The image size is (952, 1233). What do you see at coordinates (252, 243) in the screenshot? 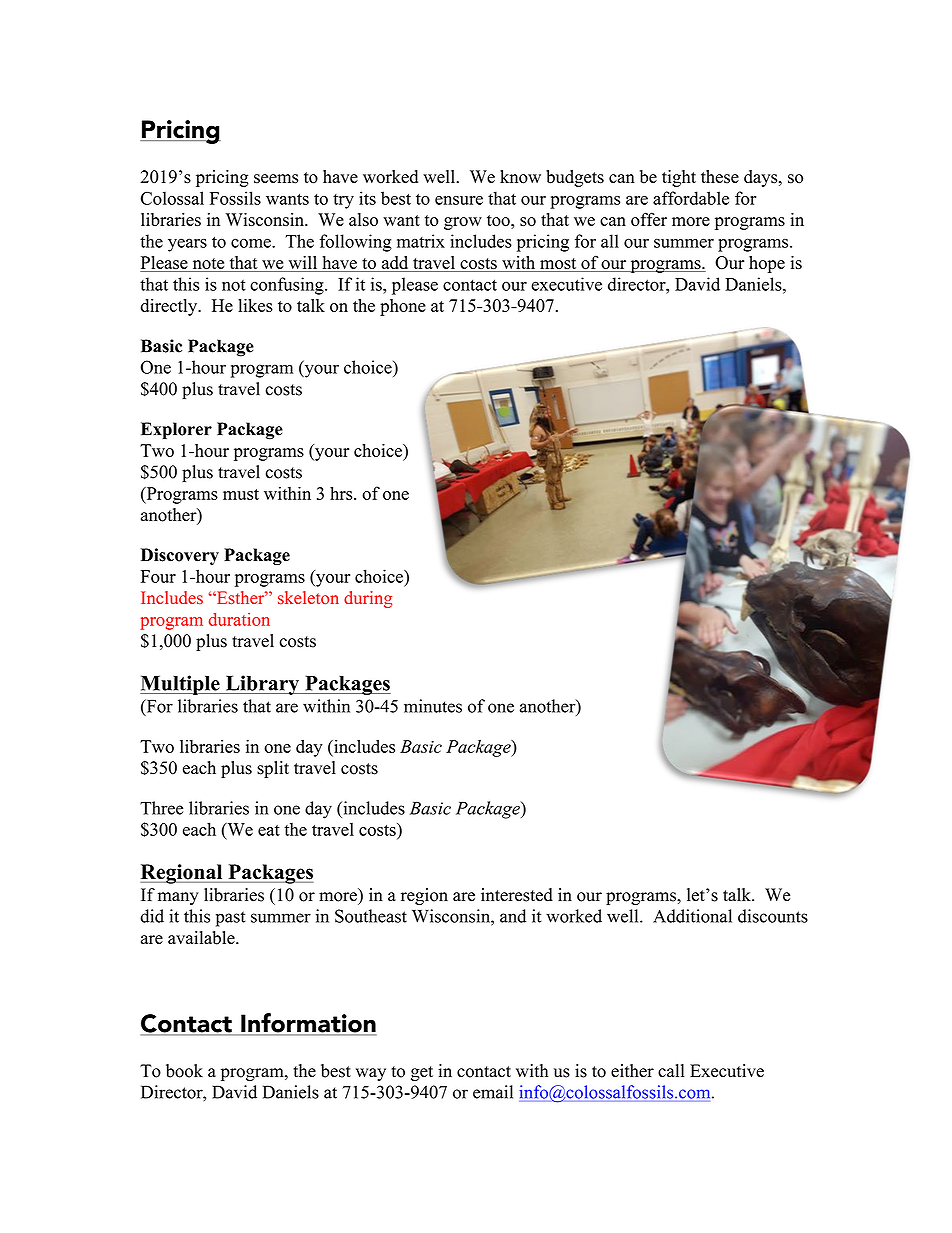
I see `come` at bounding box center [252, 243].
